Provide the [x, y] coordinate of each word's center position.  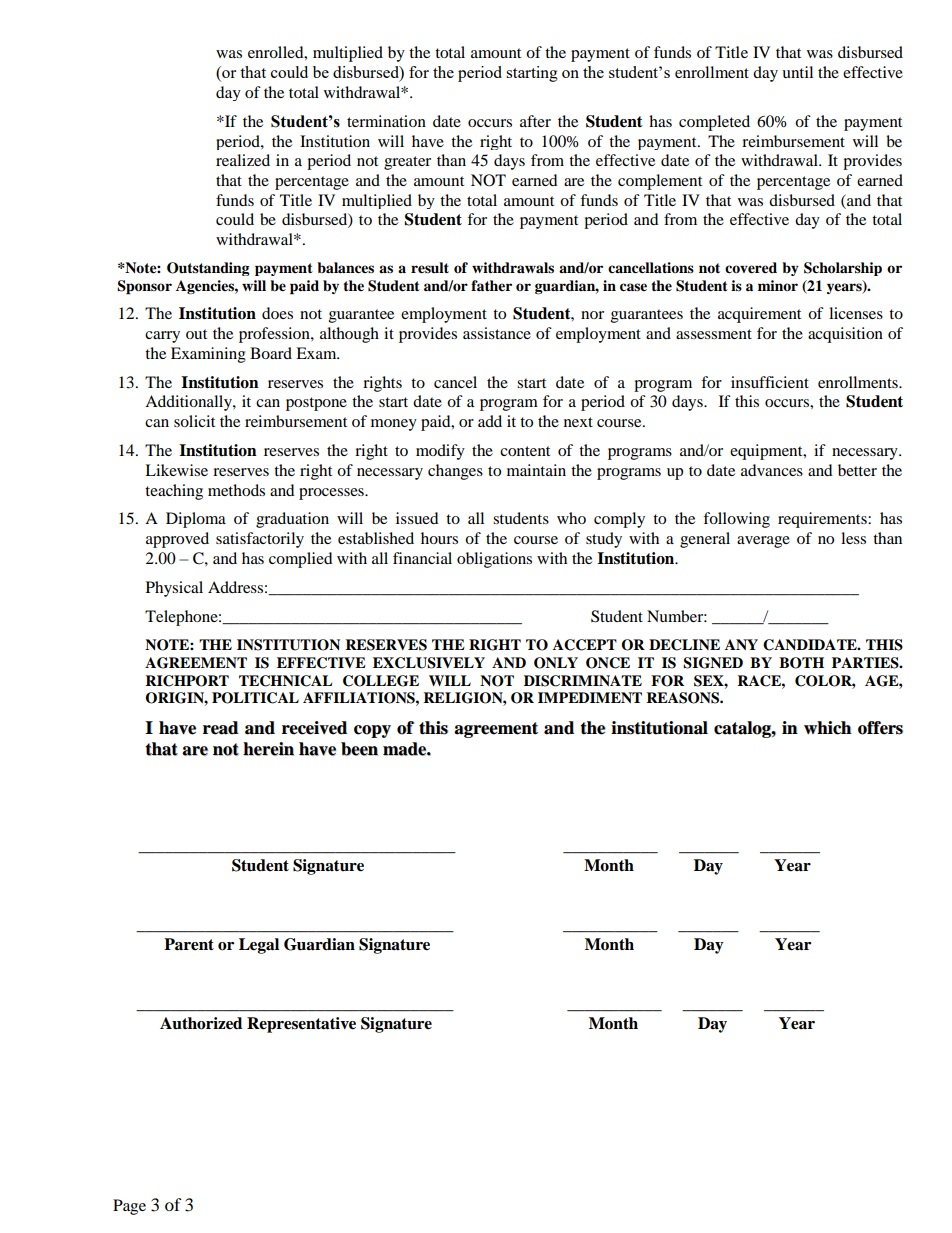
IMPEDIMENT [590, 697]
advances [772, 470]
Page [129, 1207]
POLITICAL [255, 698]
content [525, 451]
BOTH [801, 663]
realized [243, 160]
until [797, 72]
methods [236, 490]
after [535, 121]
